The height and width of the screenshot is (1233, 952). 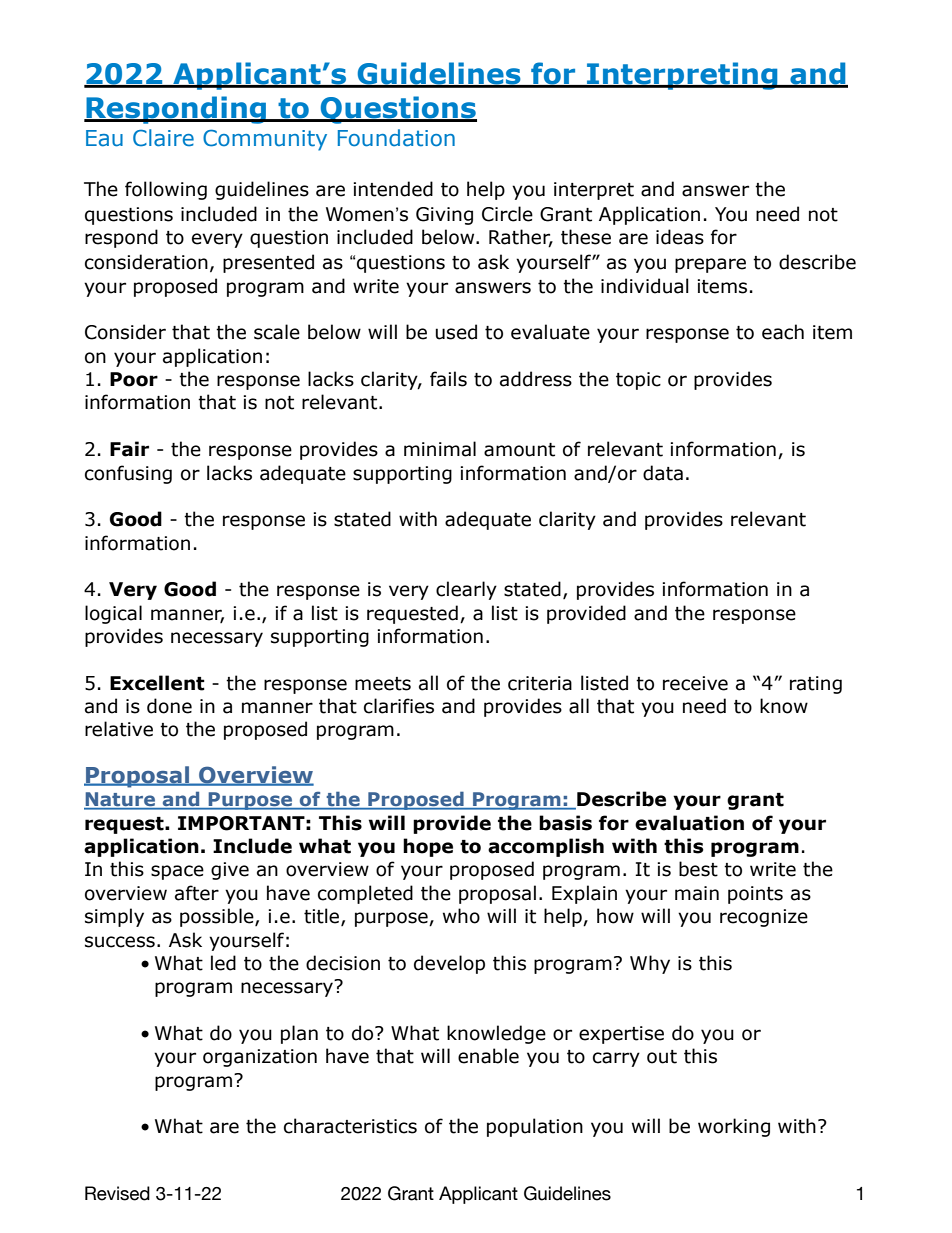 What do you see at coordinates (783, 332) in the screenshot?
I see `each` at bounding box center [783, 332].
